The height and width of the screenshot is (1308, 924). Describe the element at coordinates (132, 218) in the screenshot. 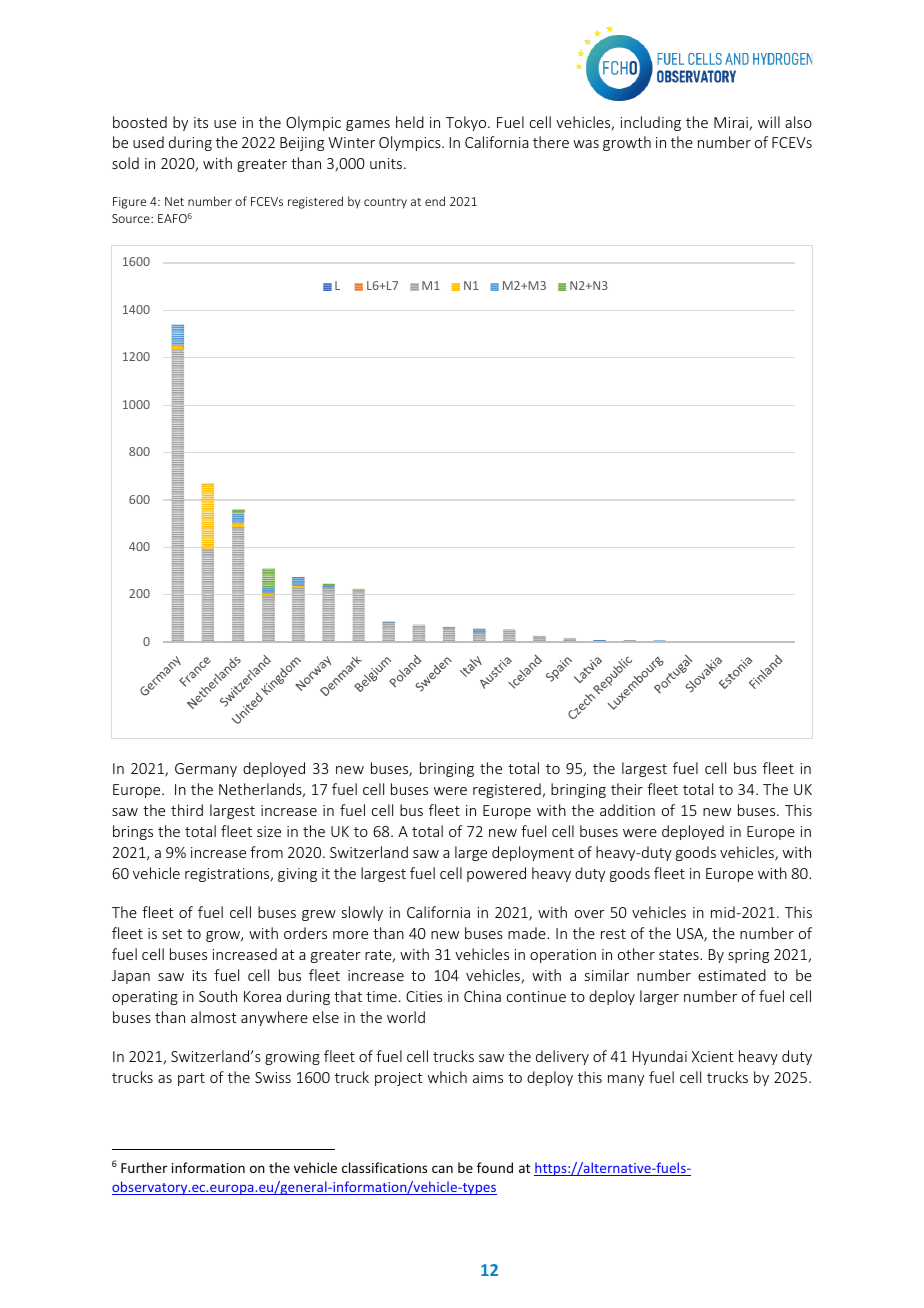

I see `Source` at that location.
